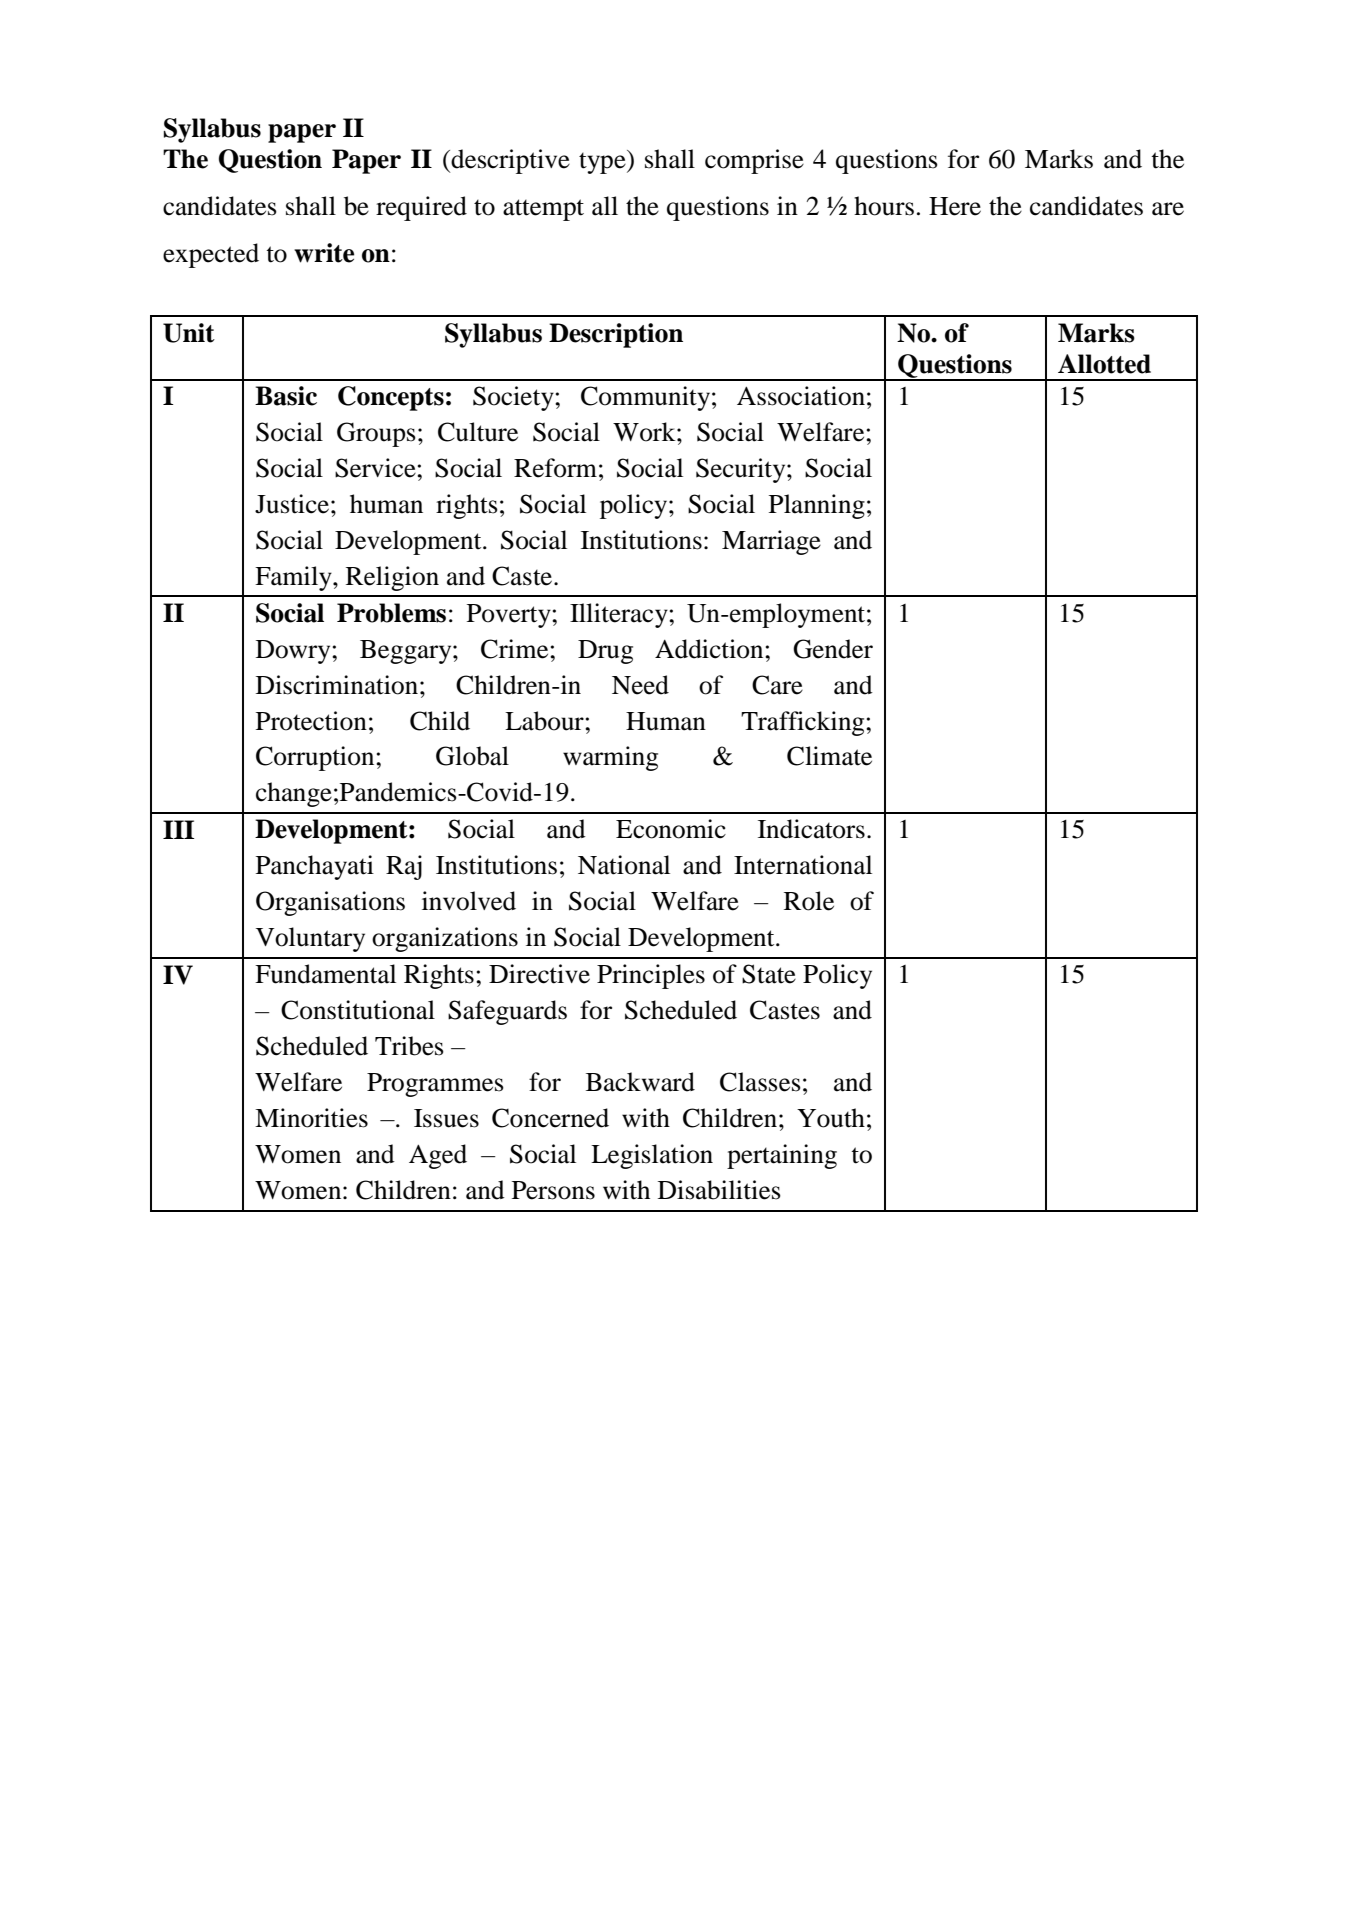  Describe the element at coordinates (833, 649) in the screenshot. I see `Gender` at that location.
